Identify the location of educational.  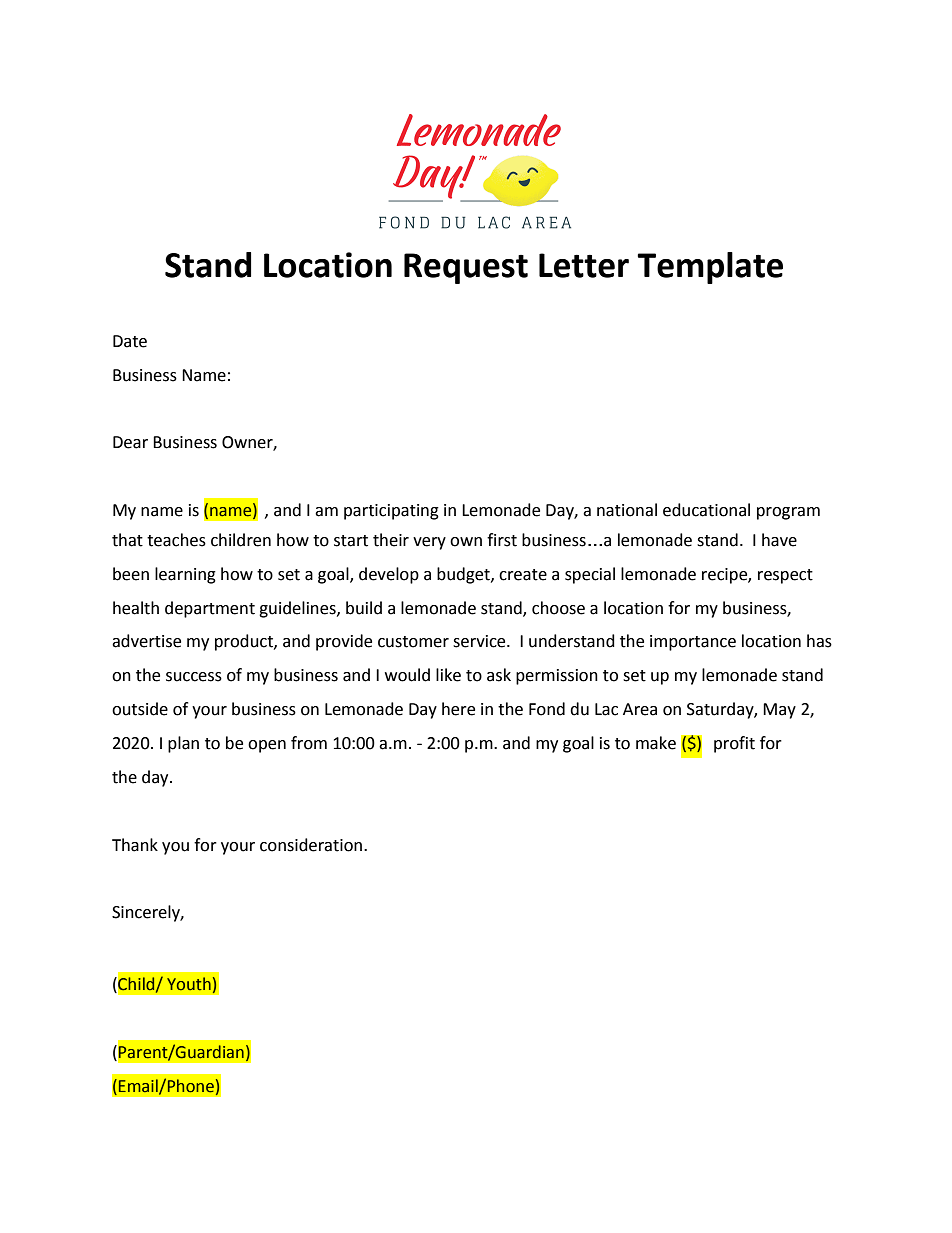
(706, 510).
